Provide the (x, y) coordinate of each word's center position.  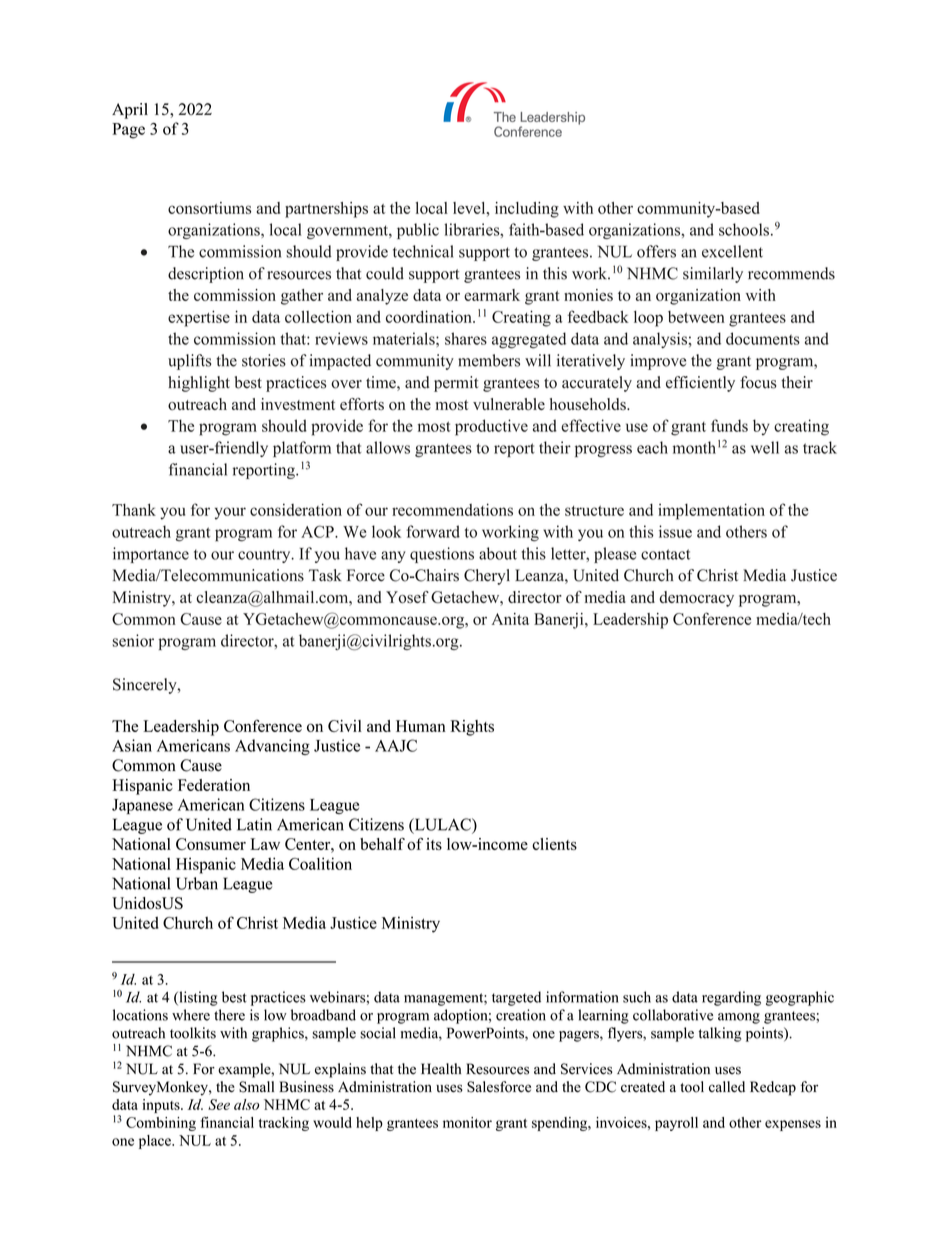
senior (133, 640)
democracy (696, 599)
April (130, 111)
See (219, 1104)
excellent (732, 251)
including (527, 210)
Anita (510, 619)
